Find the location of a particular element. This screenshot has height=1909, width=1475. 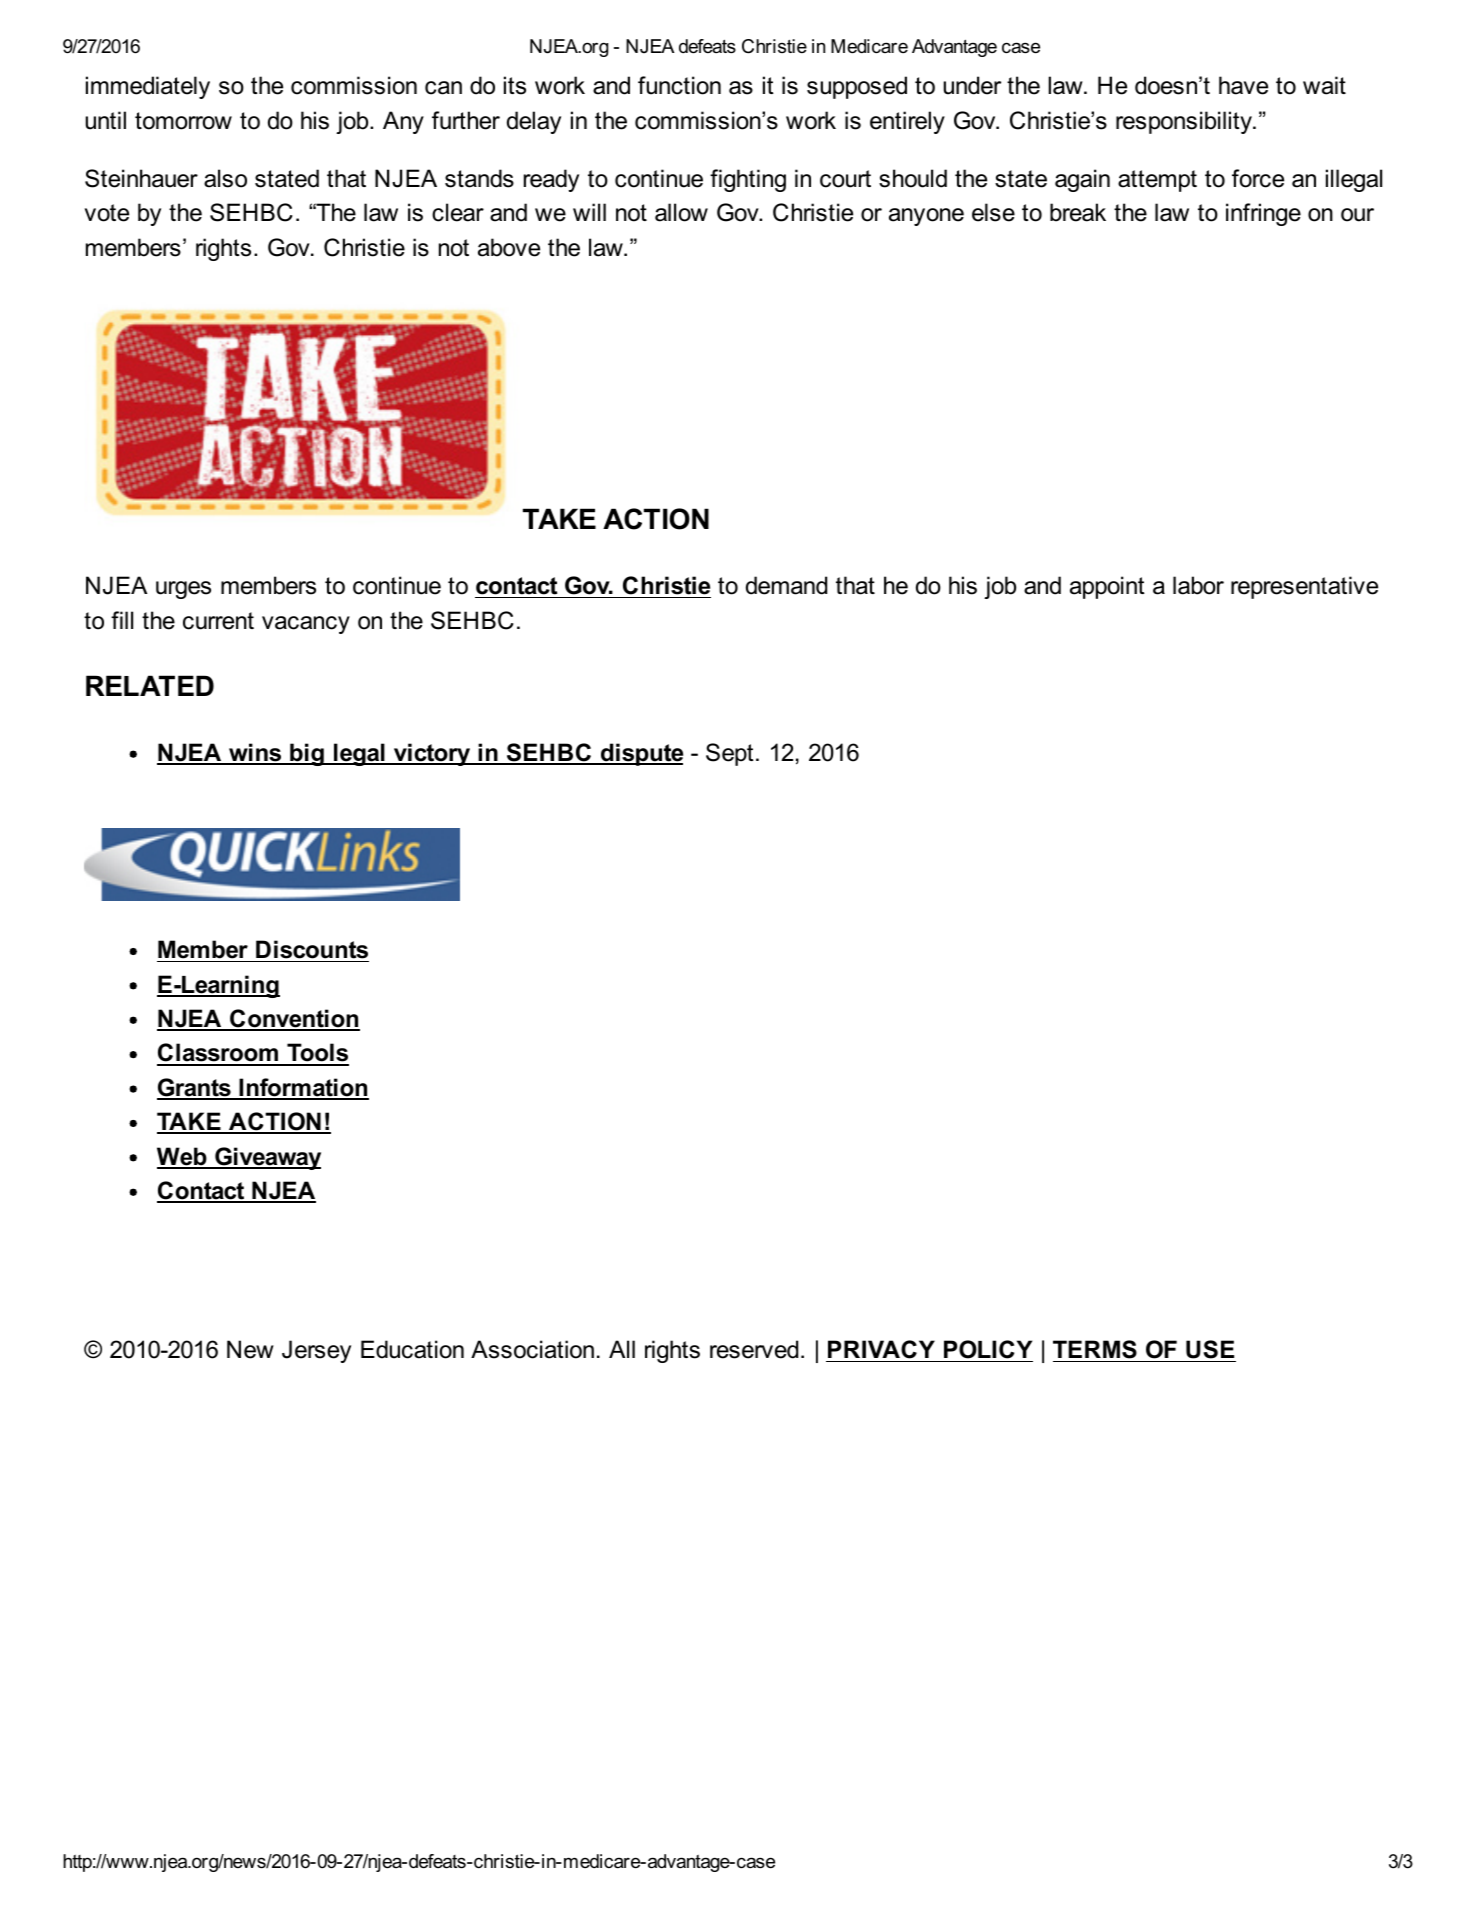

wins is located at coordinates (255, 753).
